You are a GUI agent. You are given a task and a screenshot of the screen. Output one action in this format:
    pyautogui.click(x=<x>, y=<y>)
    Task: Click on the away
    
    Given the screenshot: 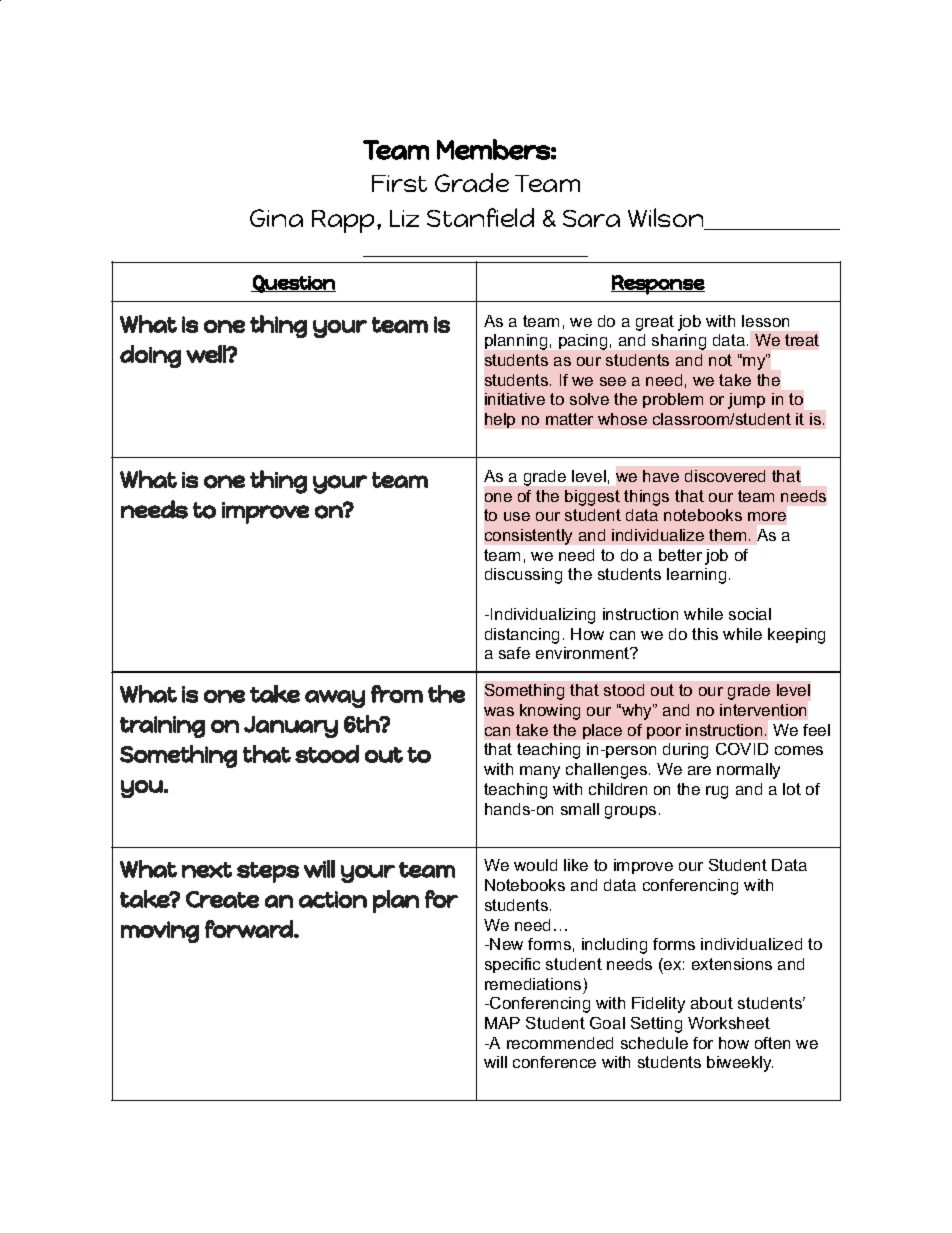 What is the action you would take?
    pyautogui.click(x=335, y=699)
